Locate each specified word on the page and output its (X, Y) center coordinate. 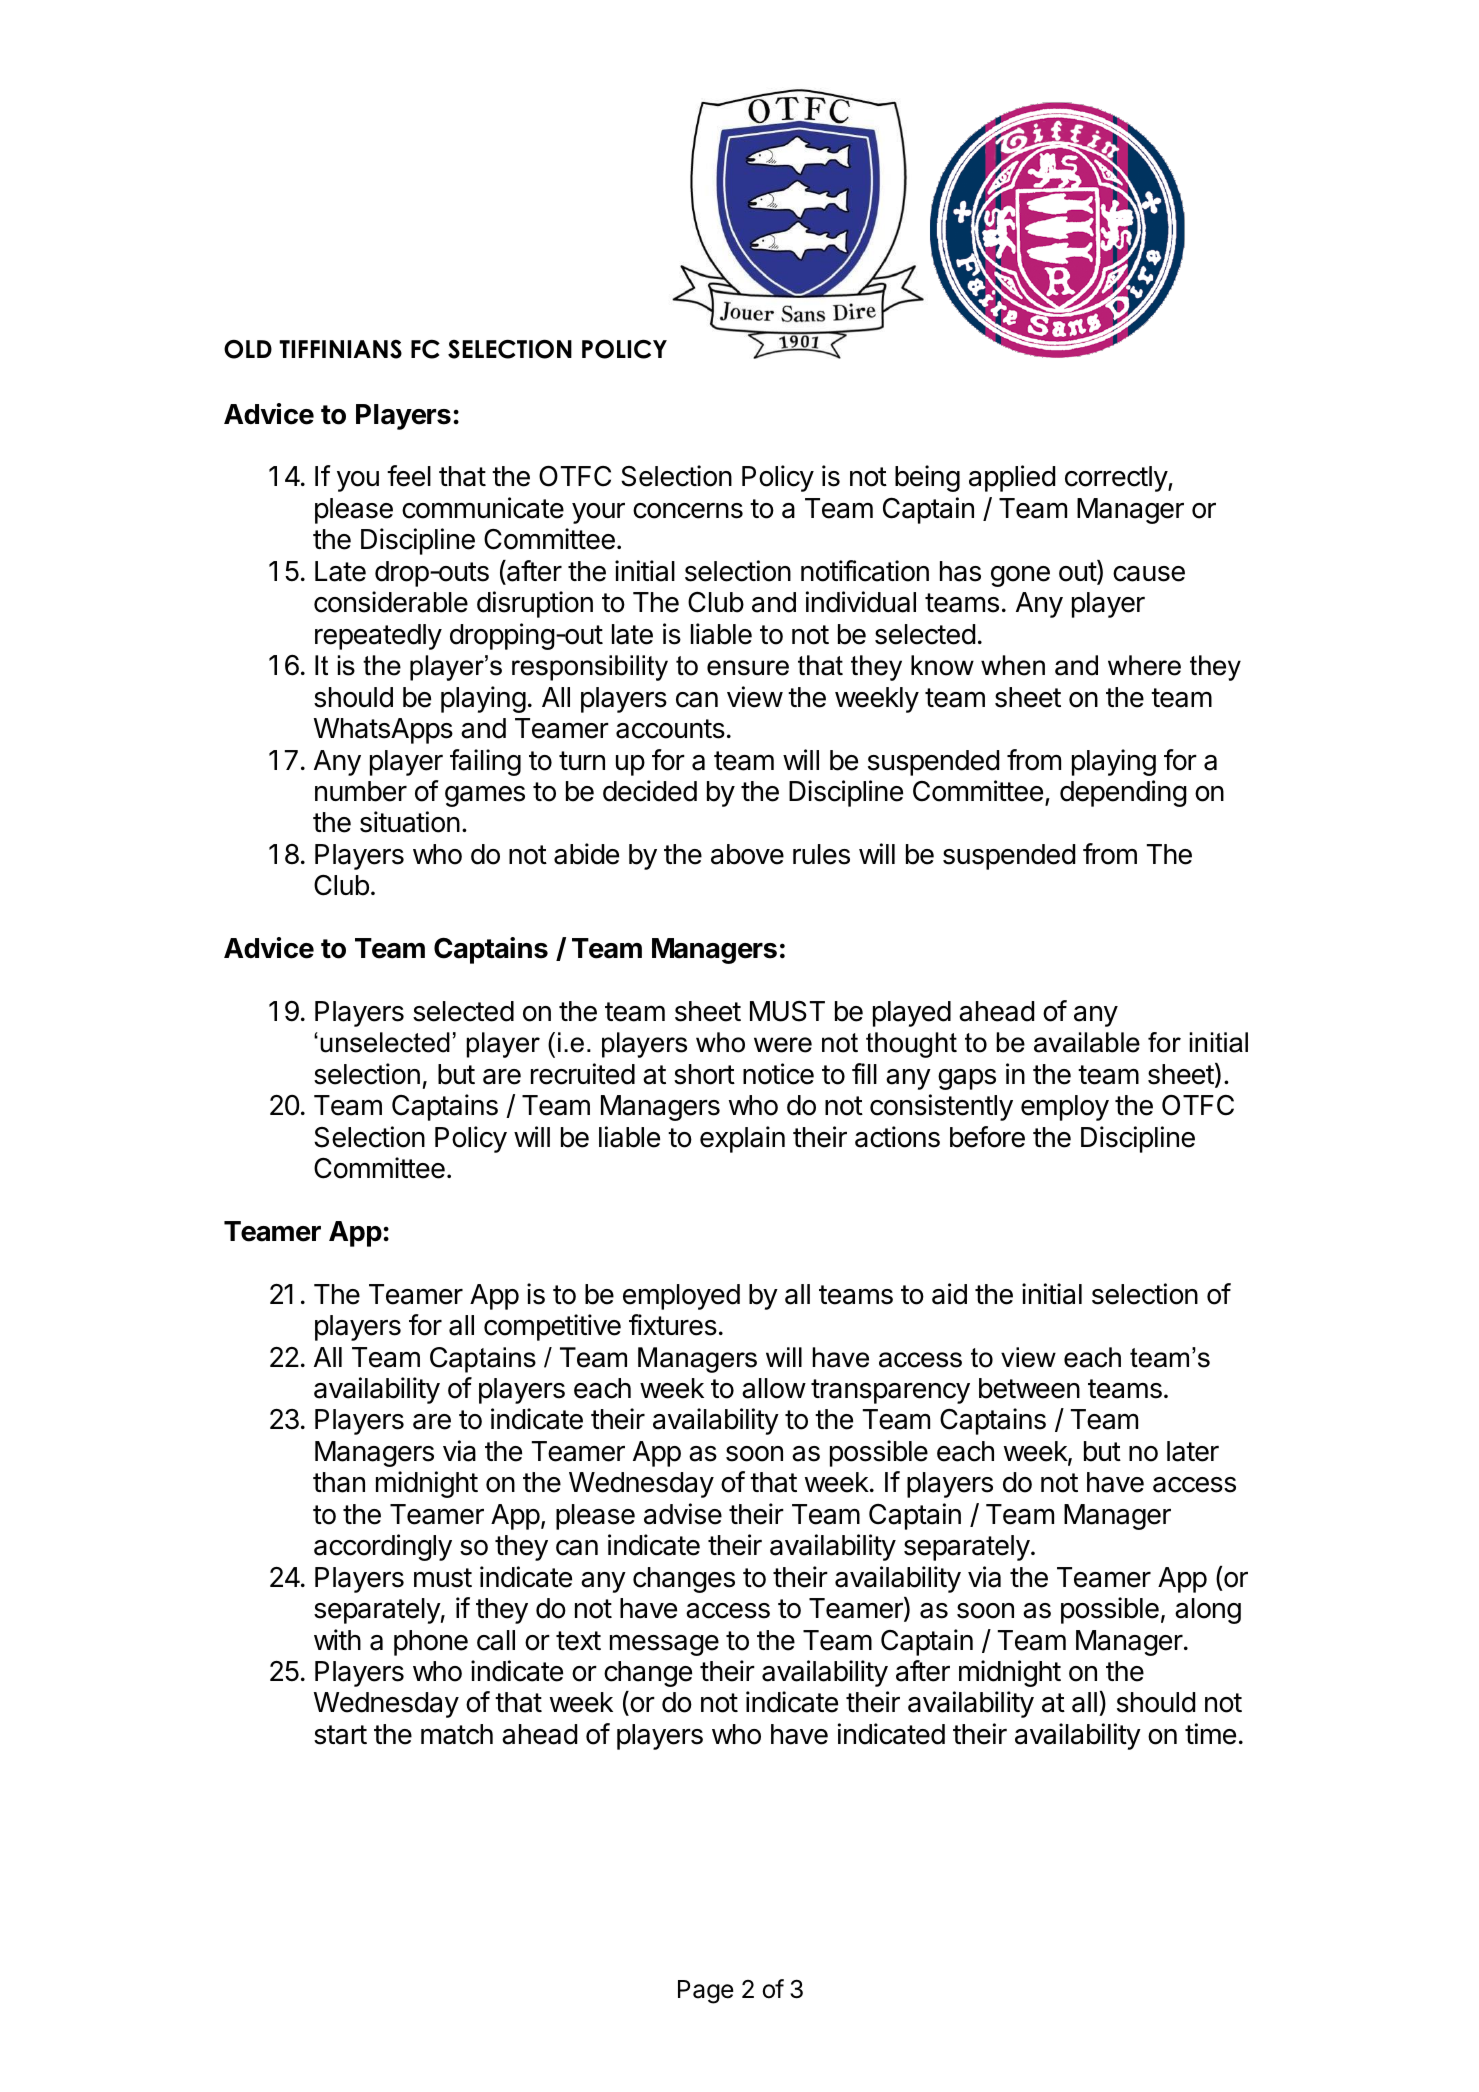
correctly (1117, 479)
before (987, 1137)
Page (706, 1992)
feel (409, 476)
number (361, 791)
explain (742, 1139)
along (1208, 1611)
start (340, 1735)
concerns (688, 511)
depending (1123, 793)
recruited (583, 1074)
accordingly (383, 1547)
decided (650, 791)
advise (683, 1514)
